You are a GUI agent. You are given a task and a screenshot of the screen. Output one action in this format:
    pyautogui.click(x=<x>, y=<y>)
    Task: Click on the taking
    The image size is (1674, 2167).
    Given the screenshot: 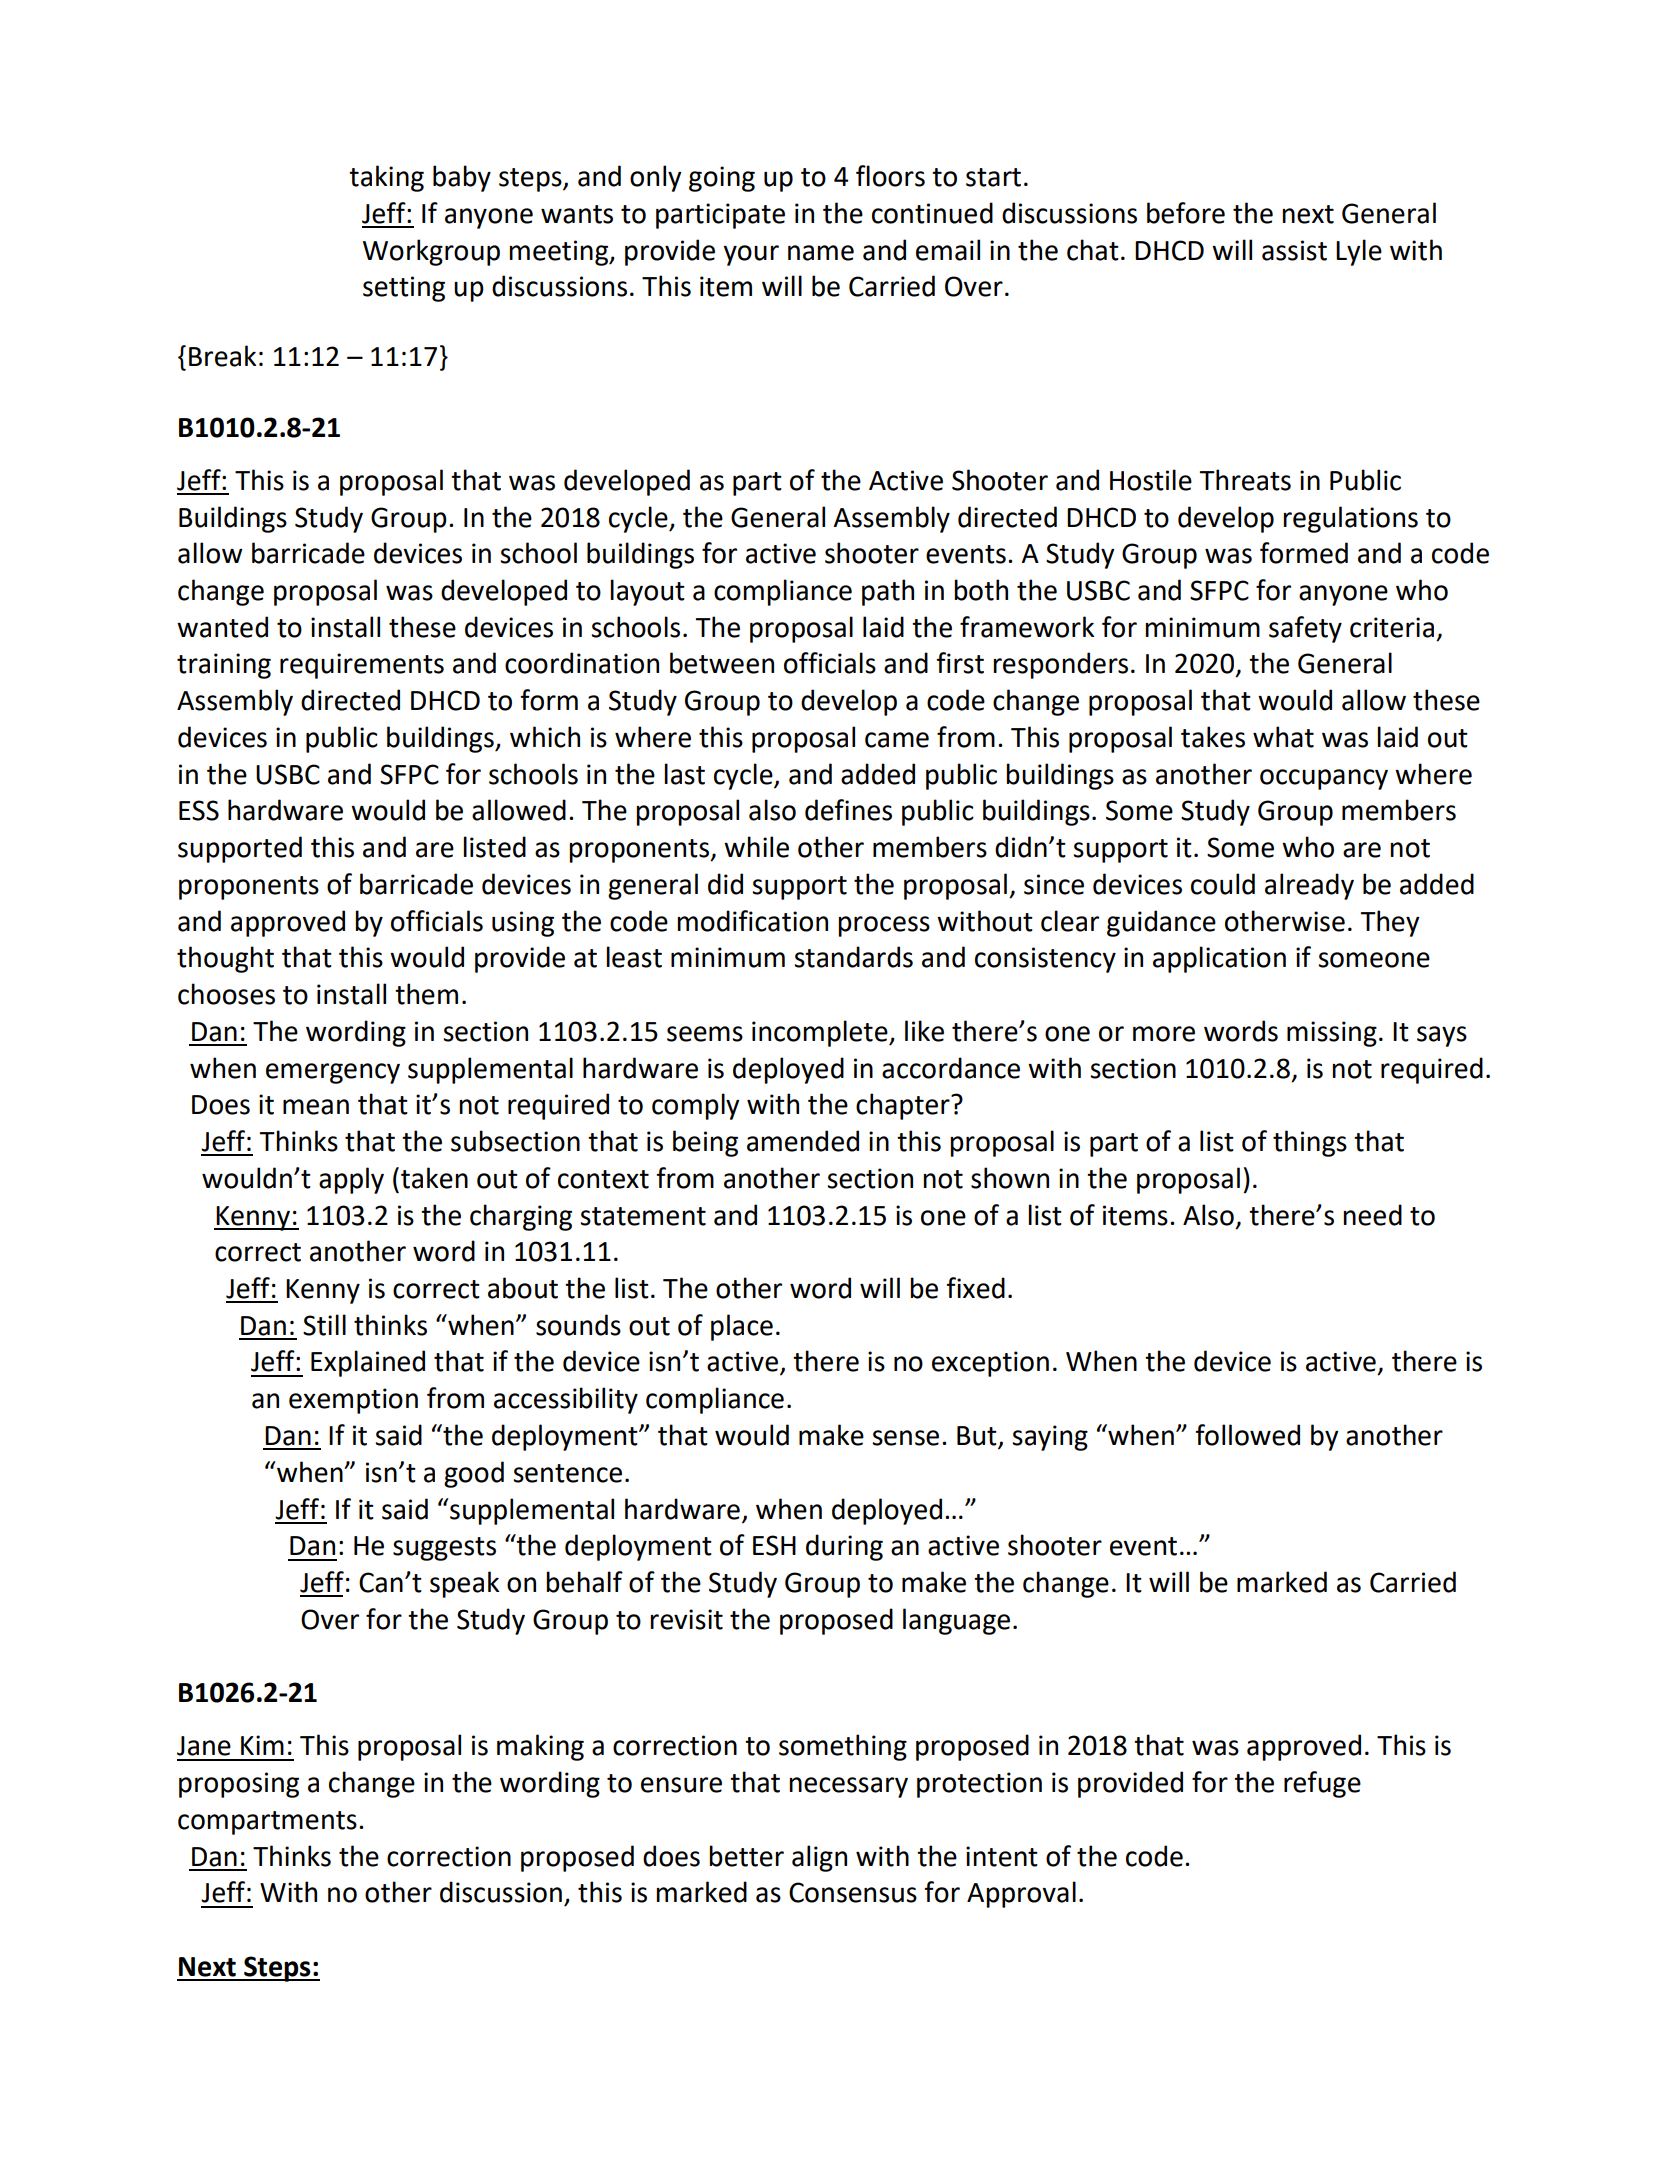 What is the action you would take?
    pyautogui.click(x=386, y=178)
